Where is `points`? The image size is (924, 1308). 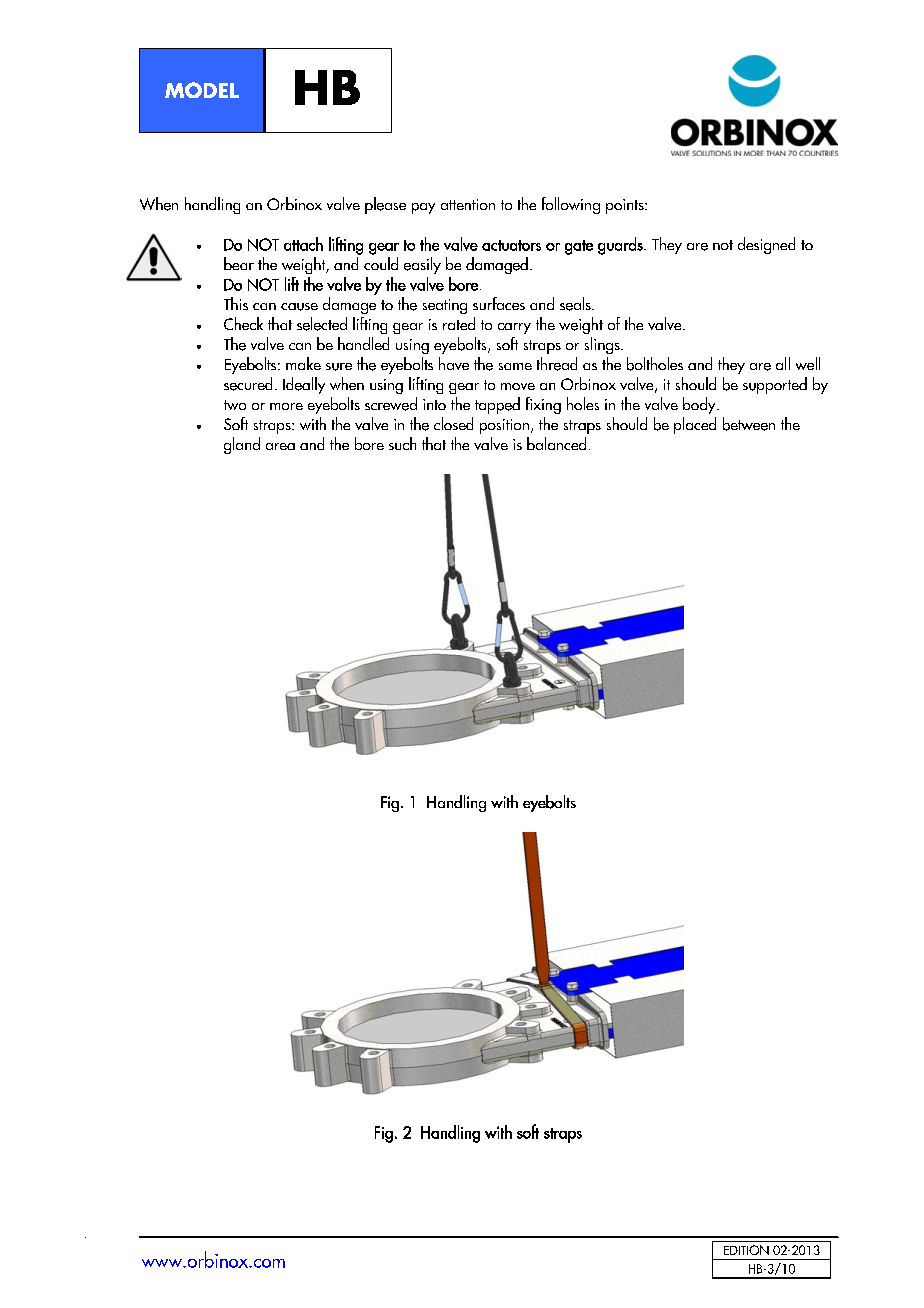 points is located at coordinates (626, 206).
